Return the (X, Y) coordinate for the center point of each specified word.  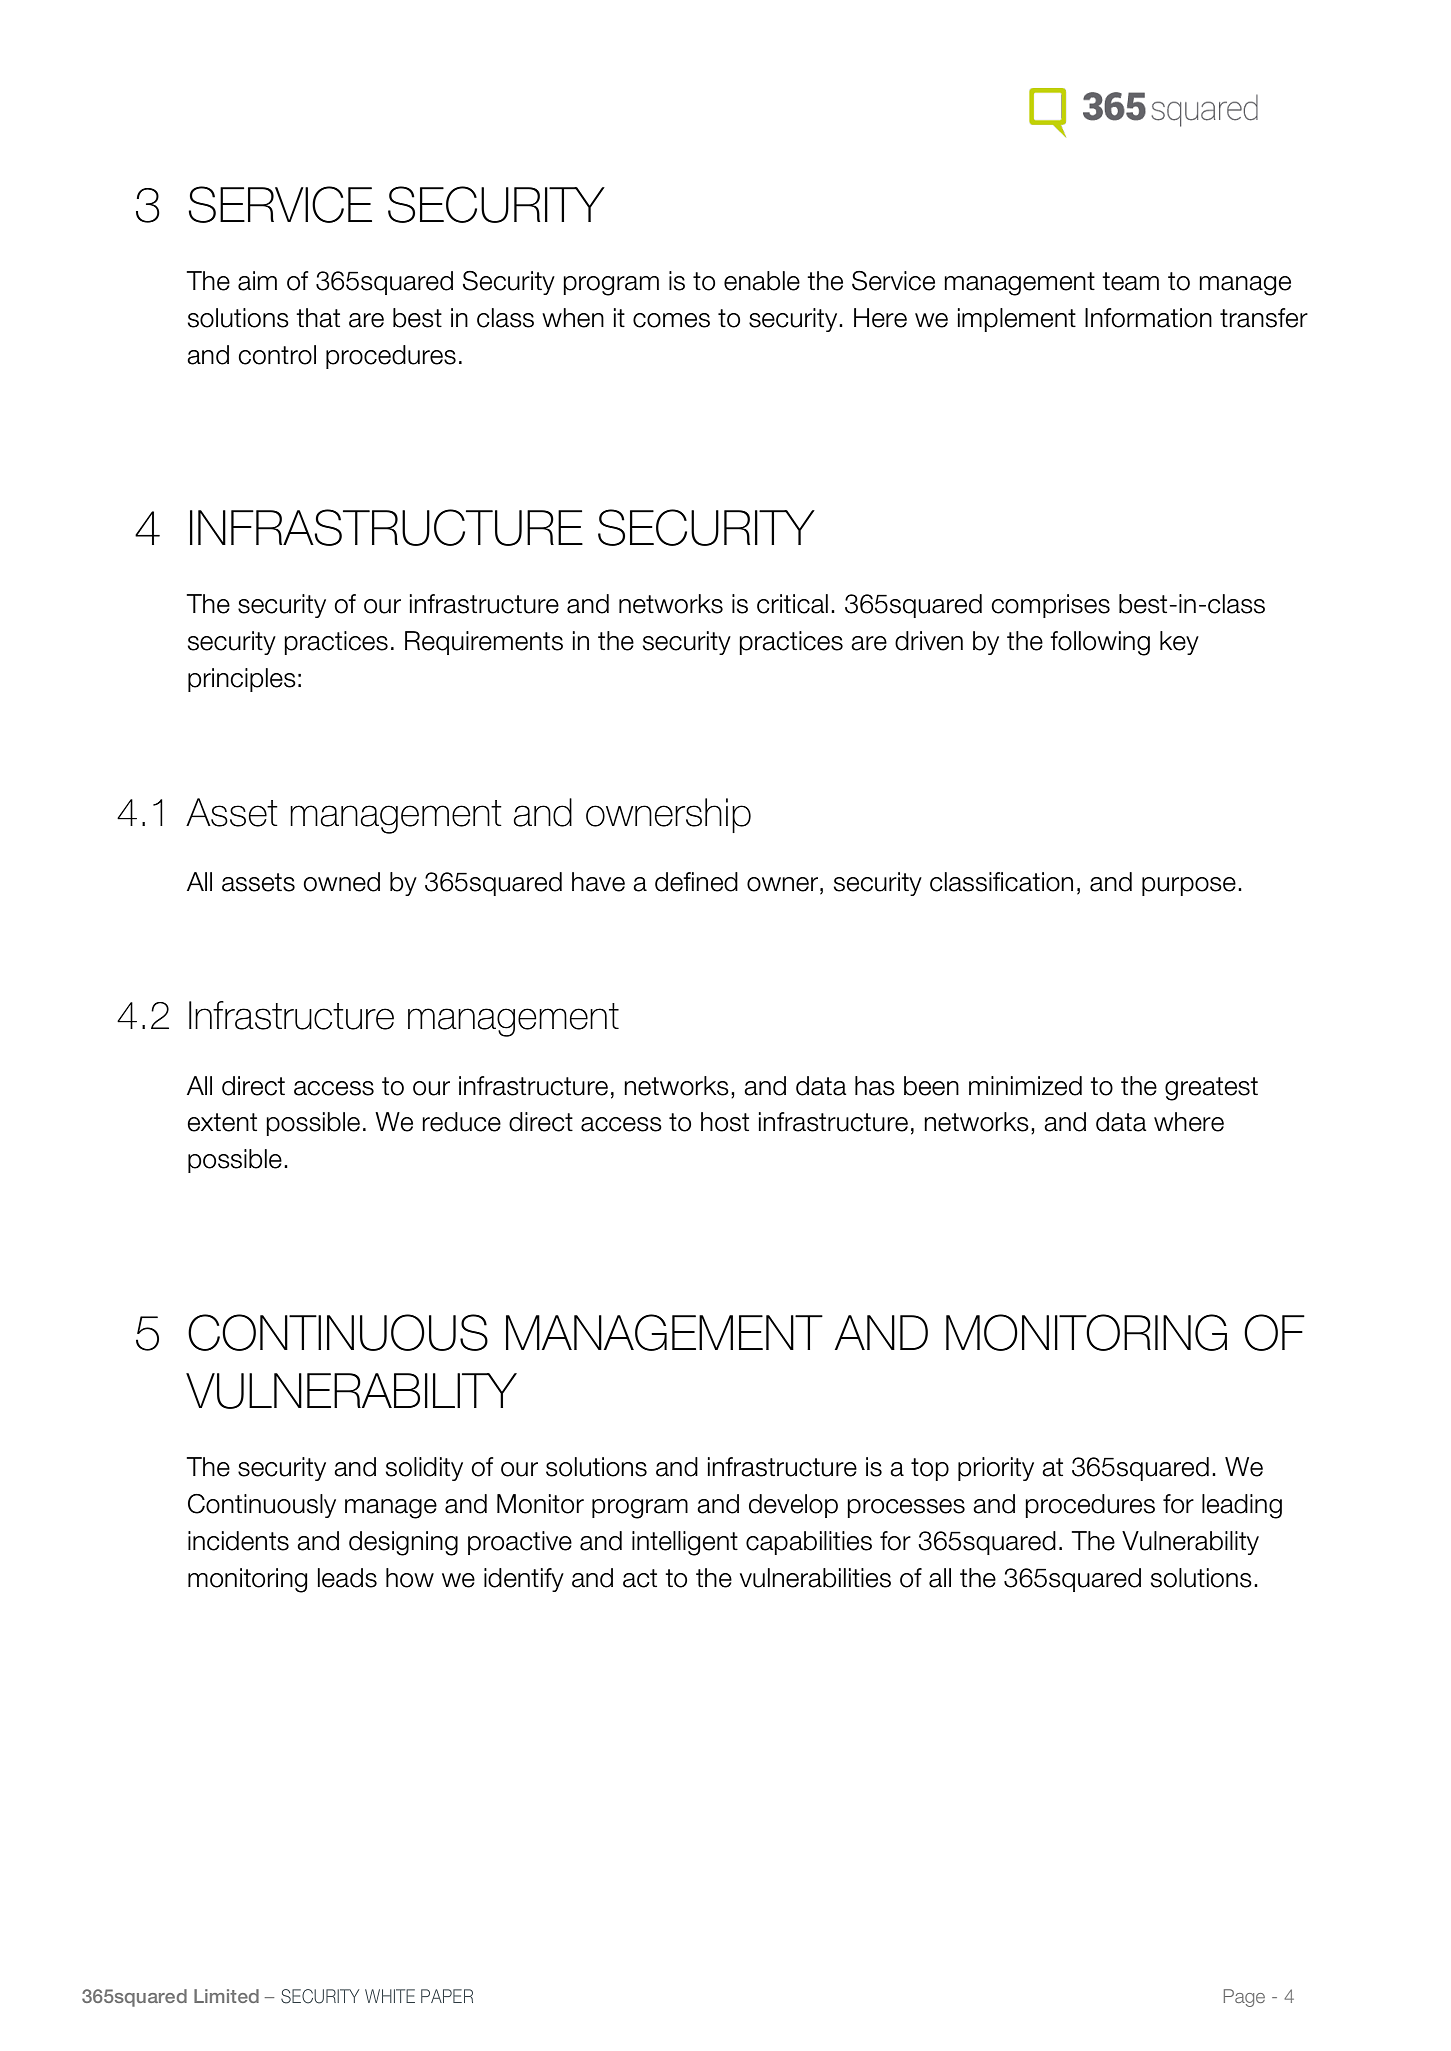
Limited (226, 1996)
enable (762, 281)
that (318, 318)
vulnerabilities (815, 1578)
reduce (461, 1122)
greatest (1211, 1089)
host (725, 1122)
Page (1244, 1998)
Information (1148, 318)
